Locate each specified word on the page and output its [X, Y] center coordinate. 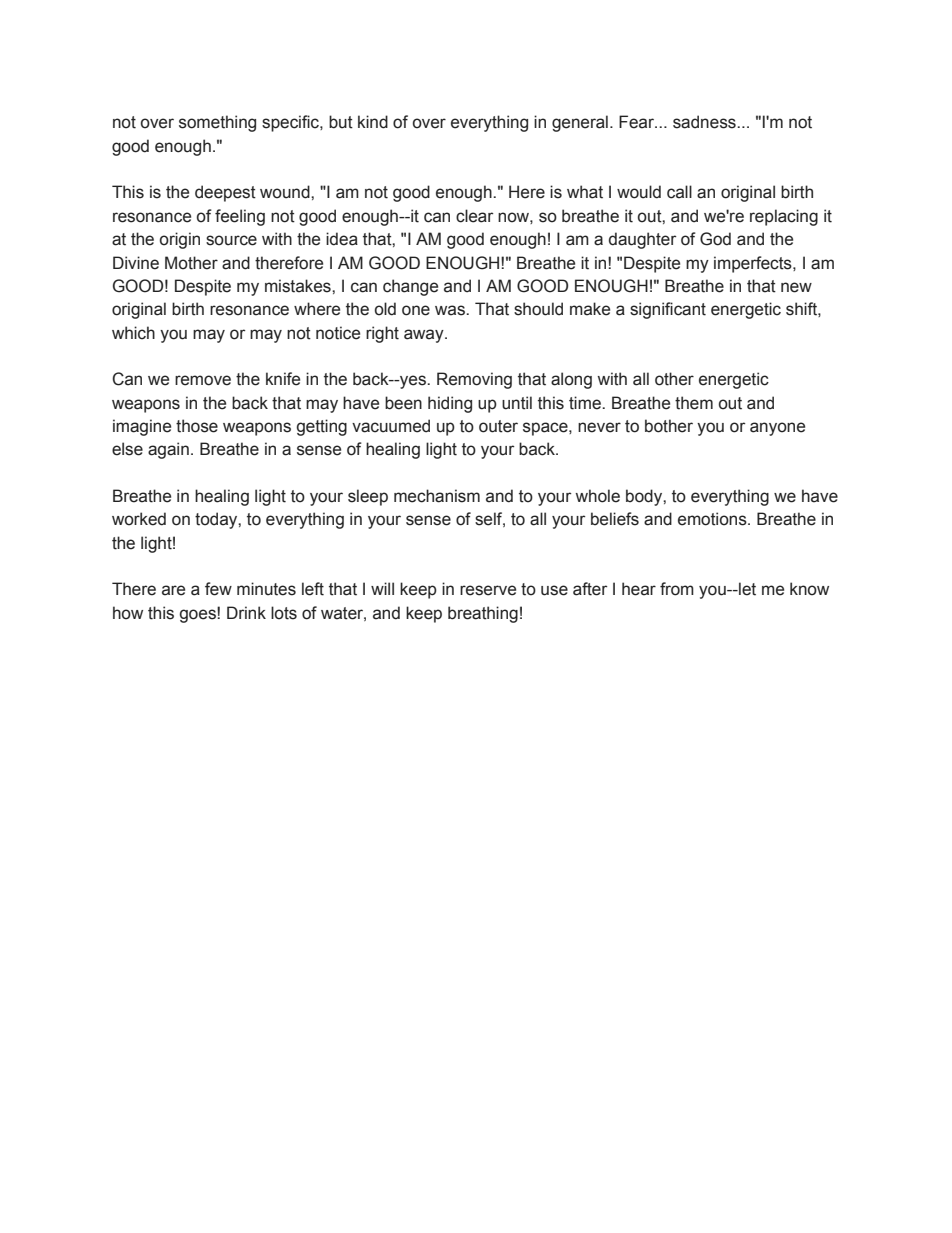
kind [373, 122]
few [218, 589]
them [694, 403]
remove [203, 380]
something [217, 123]
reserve [488, 590]
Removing [474, 380]
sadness [705, 122]
